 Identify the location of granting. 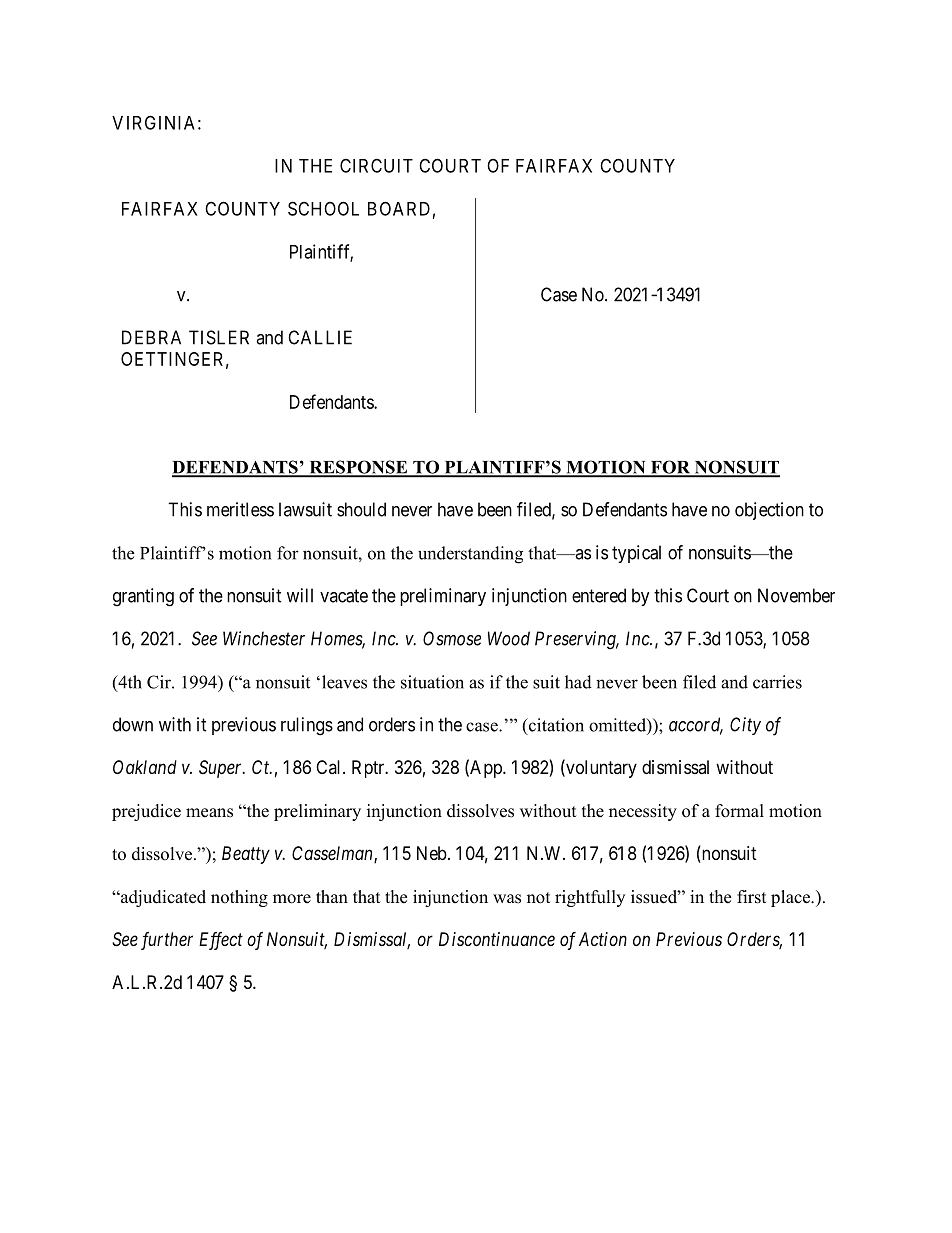
(143, 597).
